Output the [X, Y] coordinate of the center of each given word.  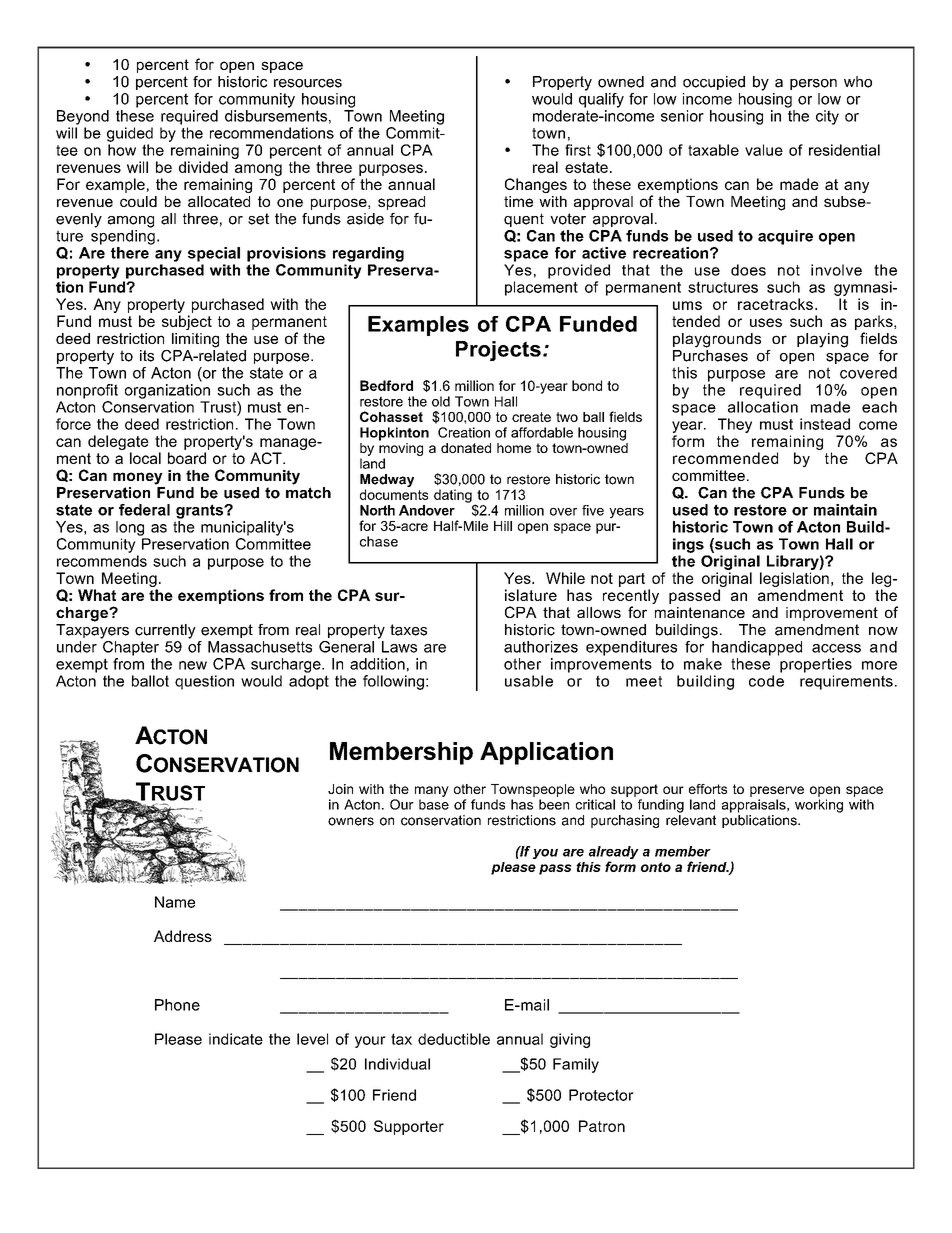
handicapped [757, 648]
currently [165, 631]
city [827, 117]
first [578, 150]
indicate [236, 1039]
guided [130, 134]
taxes [408, 630]
